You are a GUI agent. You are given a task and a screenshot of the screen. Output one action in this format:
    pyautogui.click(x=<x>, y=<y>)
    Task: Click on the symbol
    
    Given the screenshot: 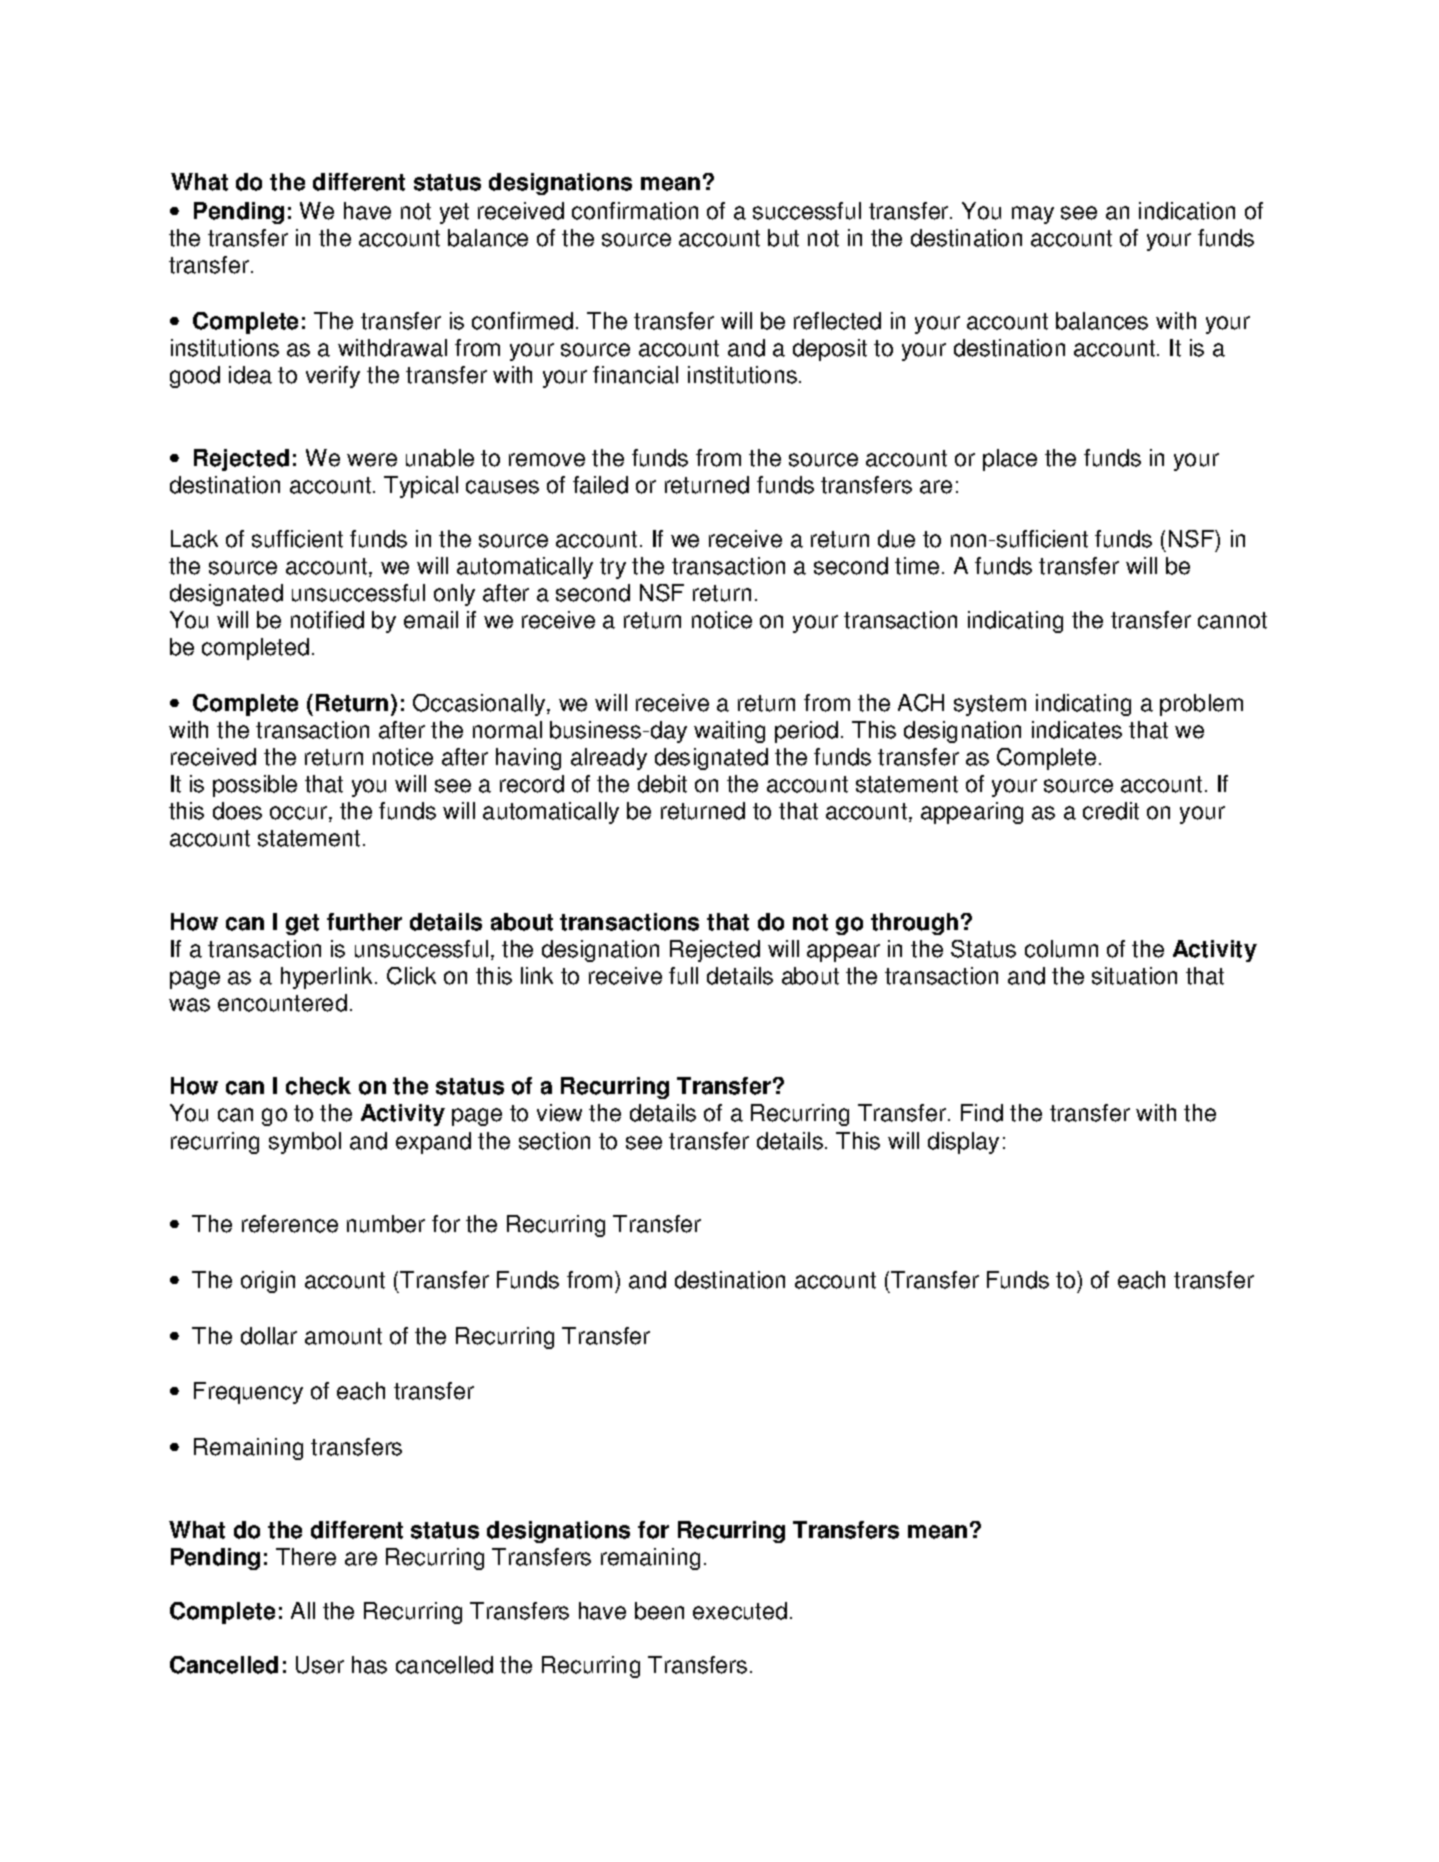 What is the action you would take?
    pyautogui.click(x=305, y=1143)
